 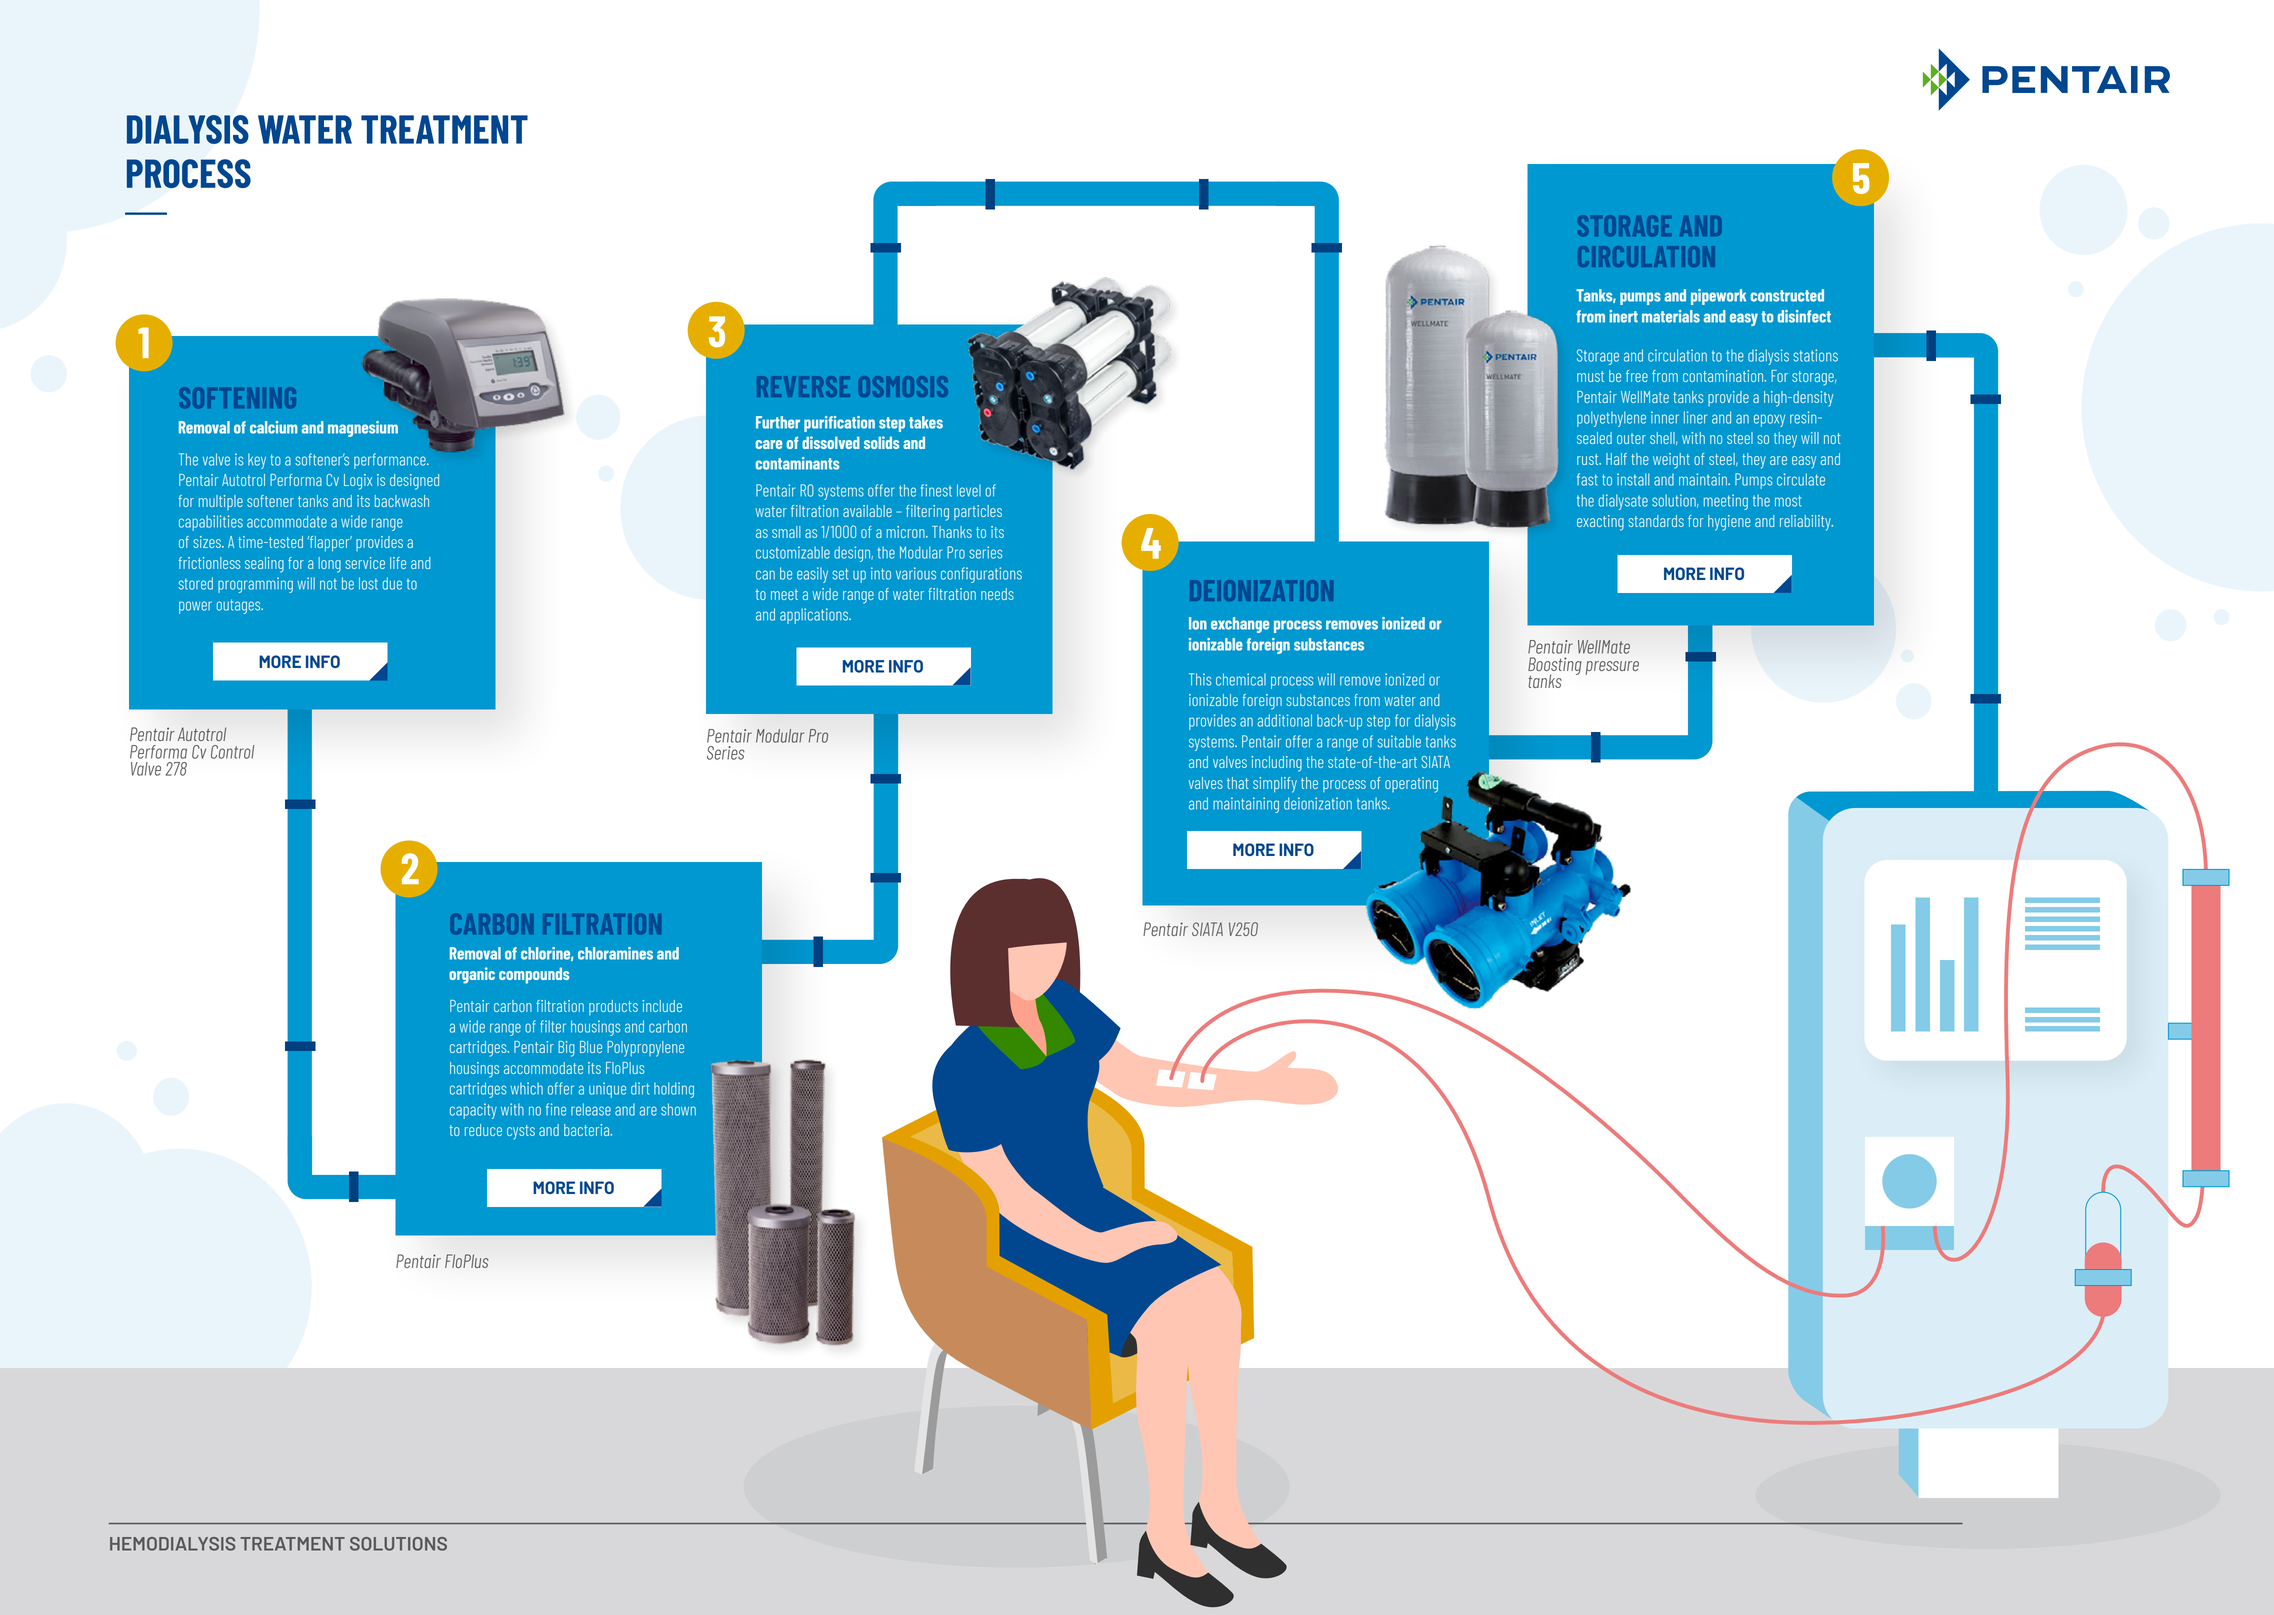 What do you see at coordinates (1600, 523) in the image?
I see `exacting` at bounding box center [1600, 523].
